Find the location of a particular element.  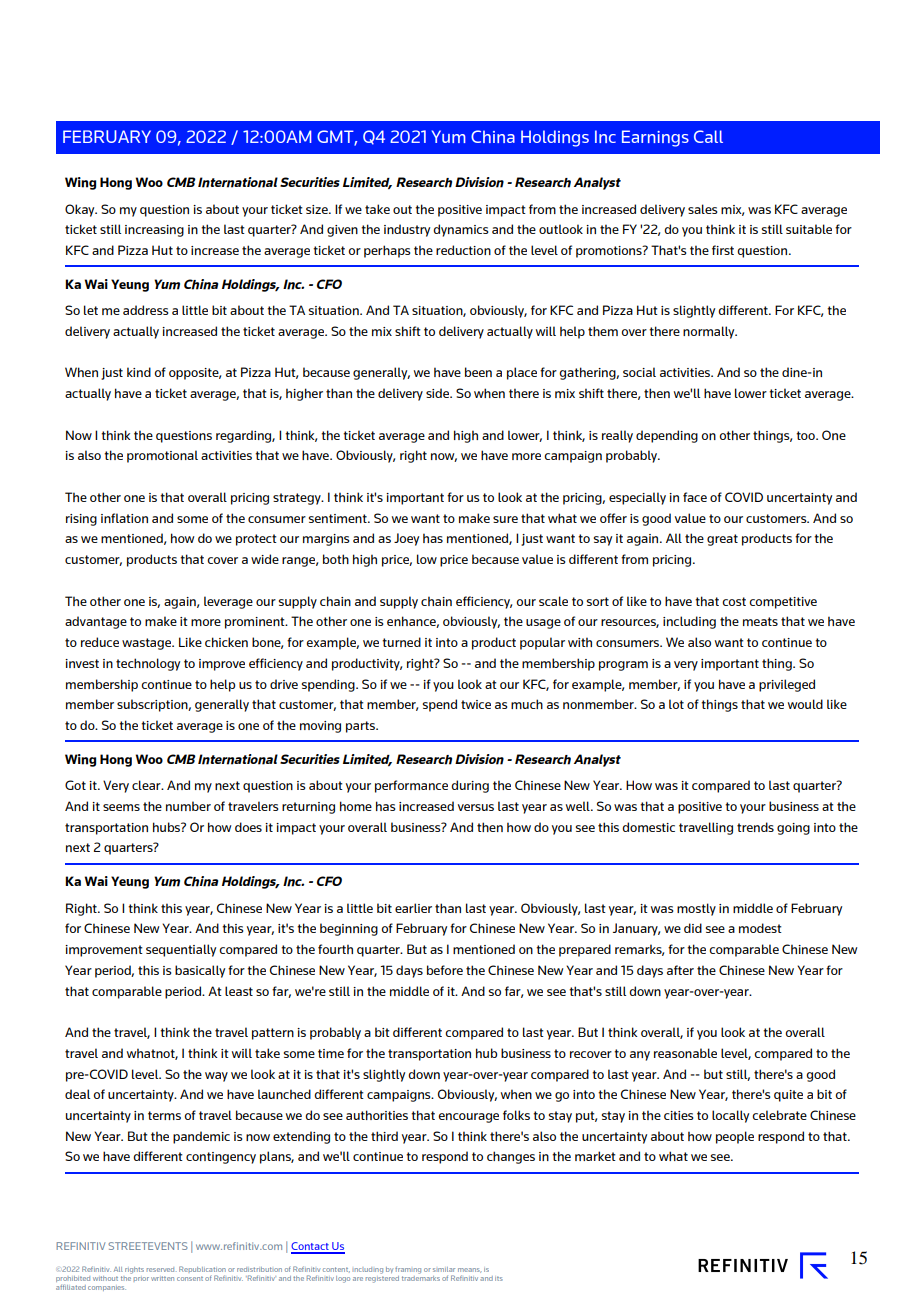

before is located at coordinates (445, 970).
